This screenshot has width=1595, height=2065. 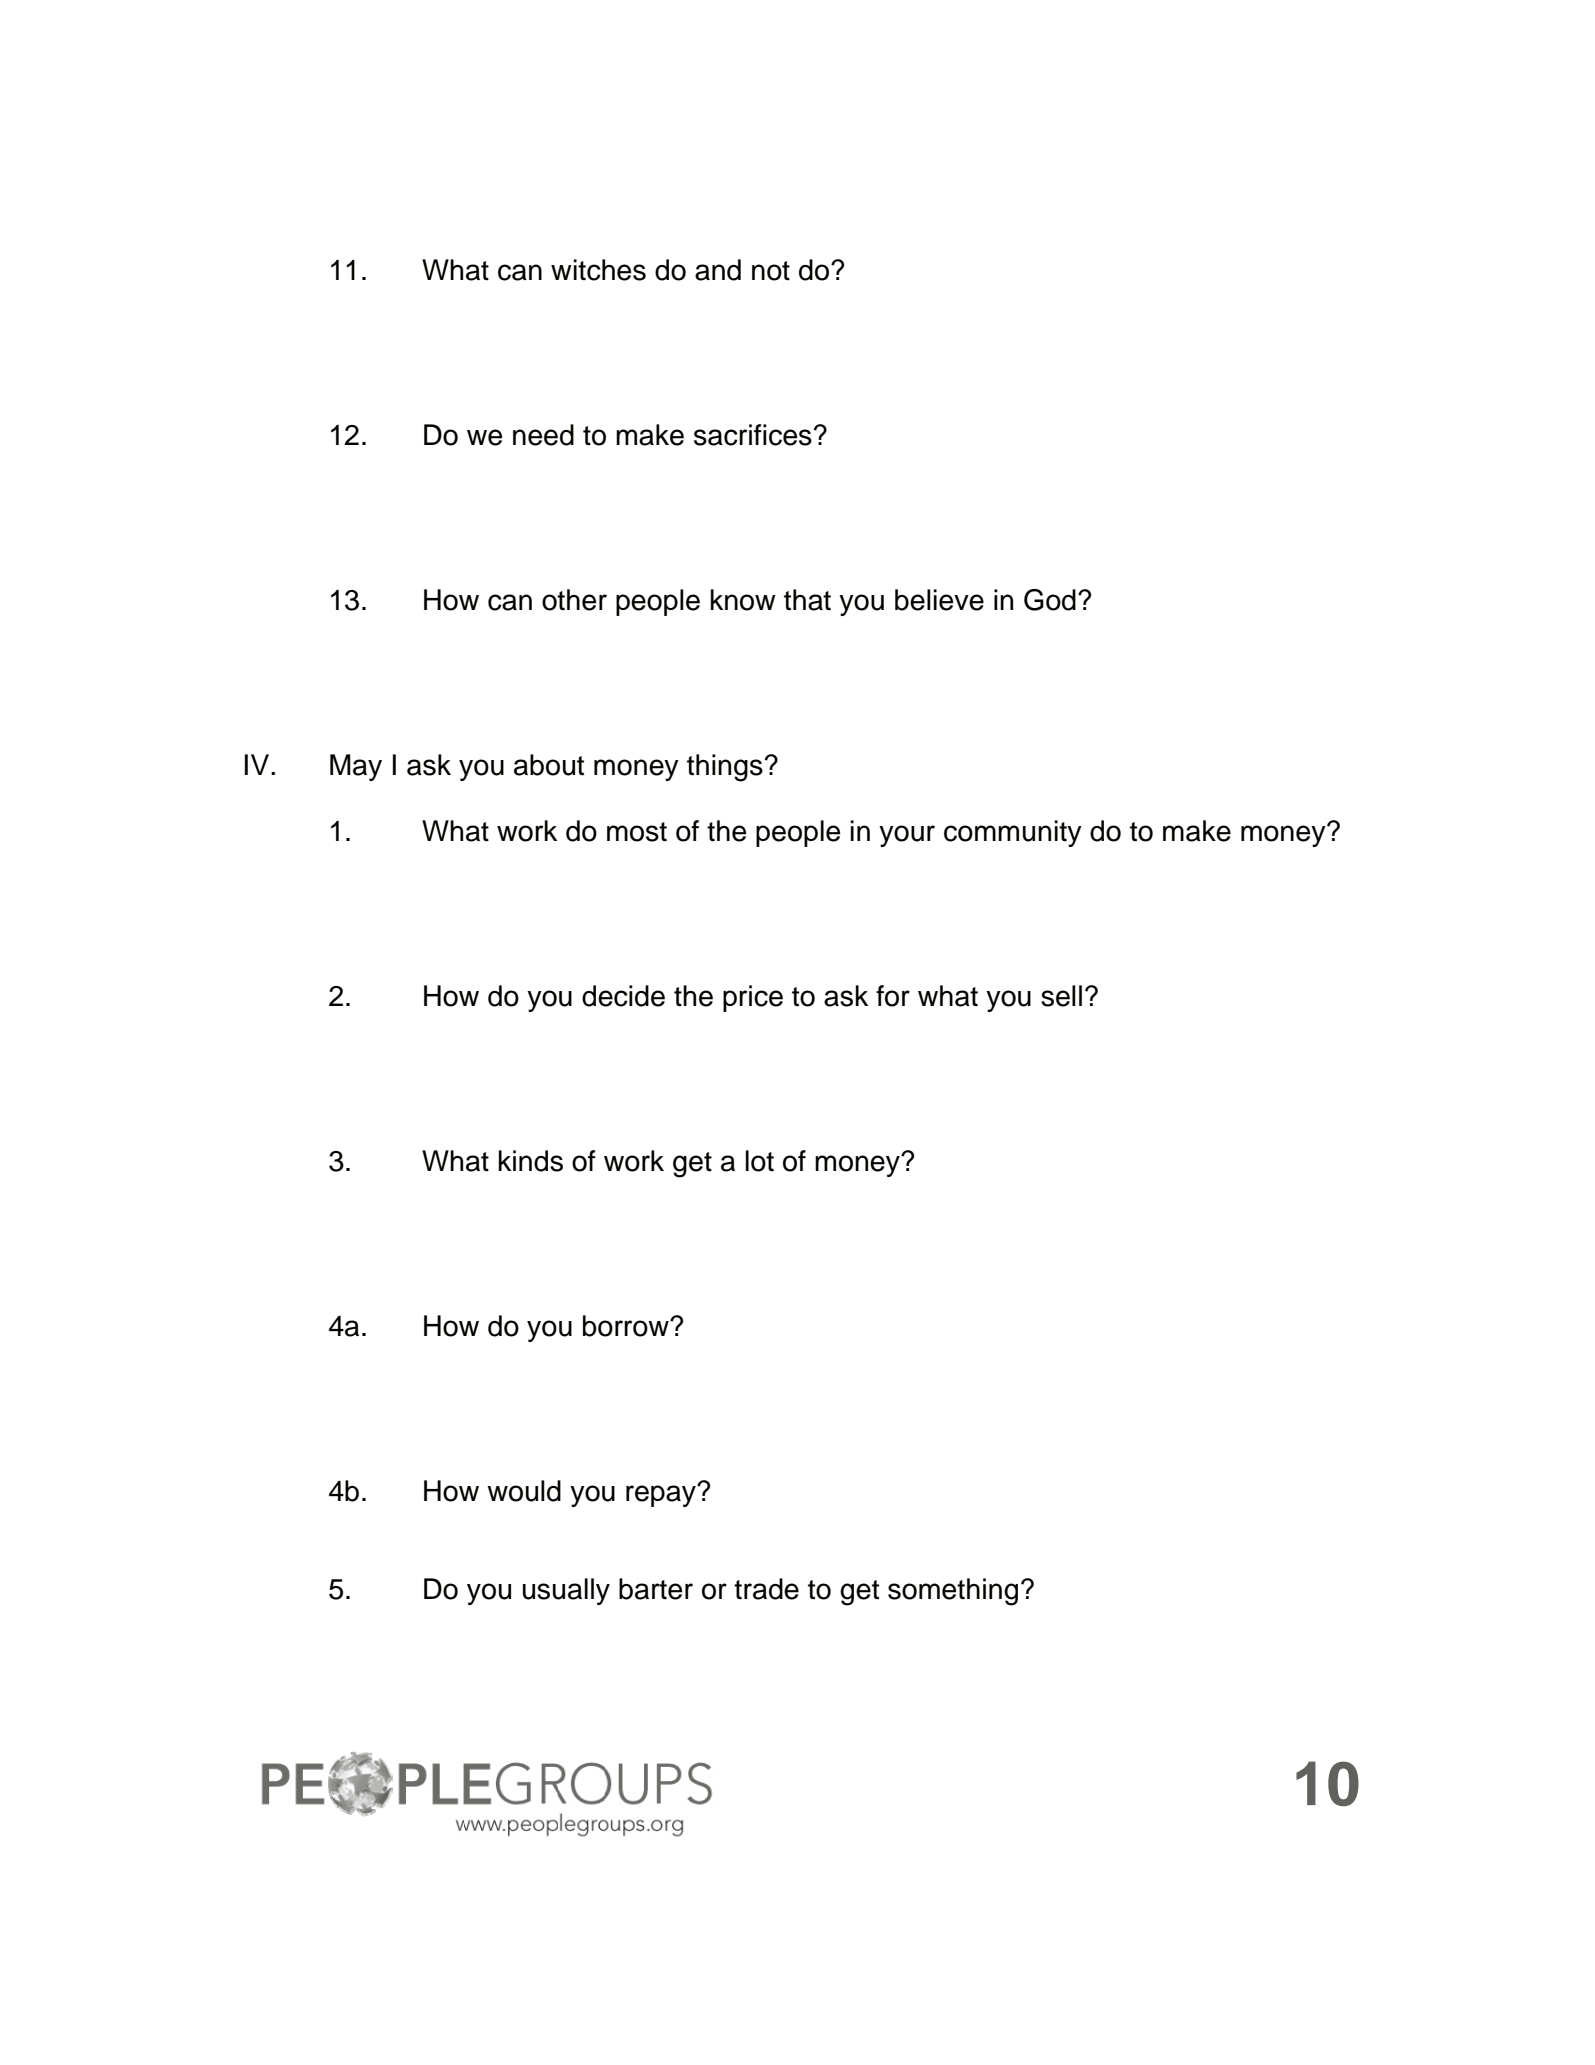 What do you see at coordinates (524, 1491) in the screenshot?
I see `would` at bounding box center [524, 1491].
